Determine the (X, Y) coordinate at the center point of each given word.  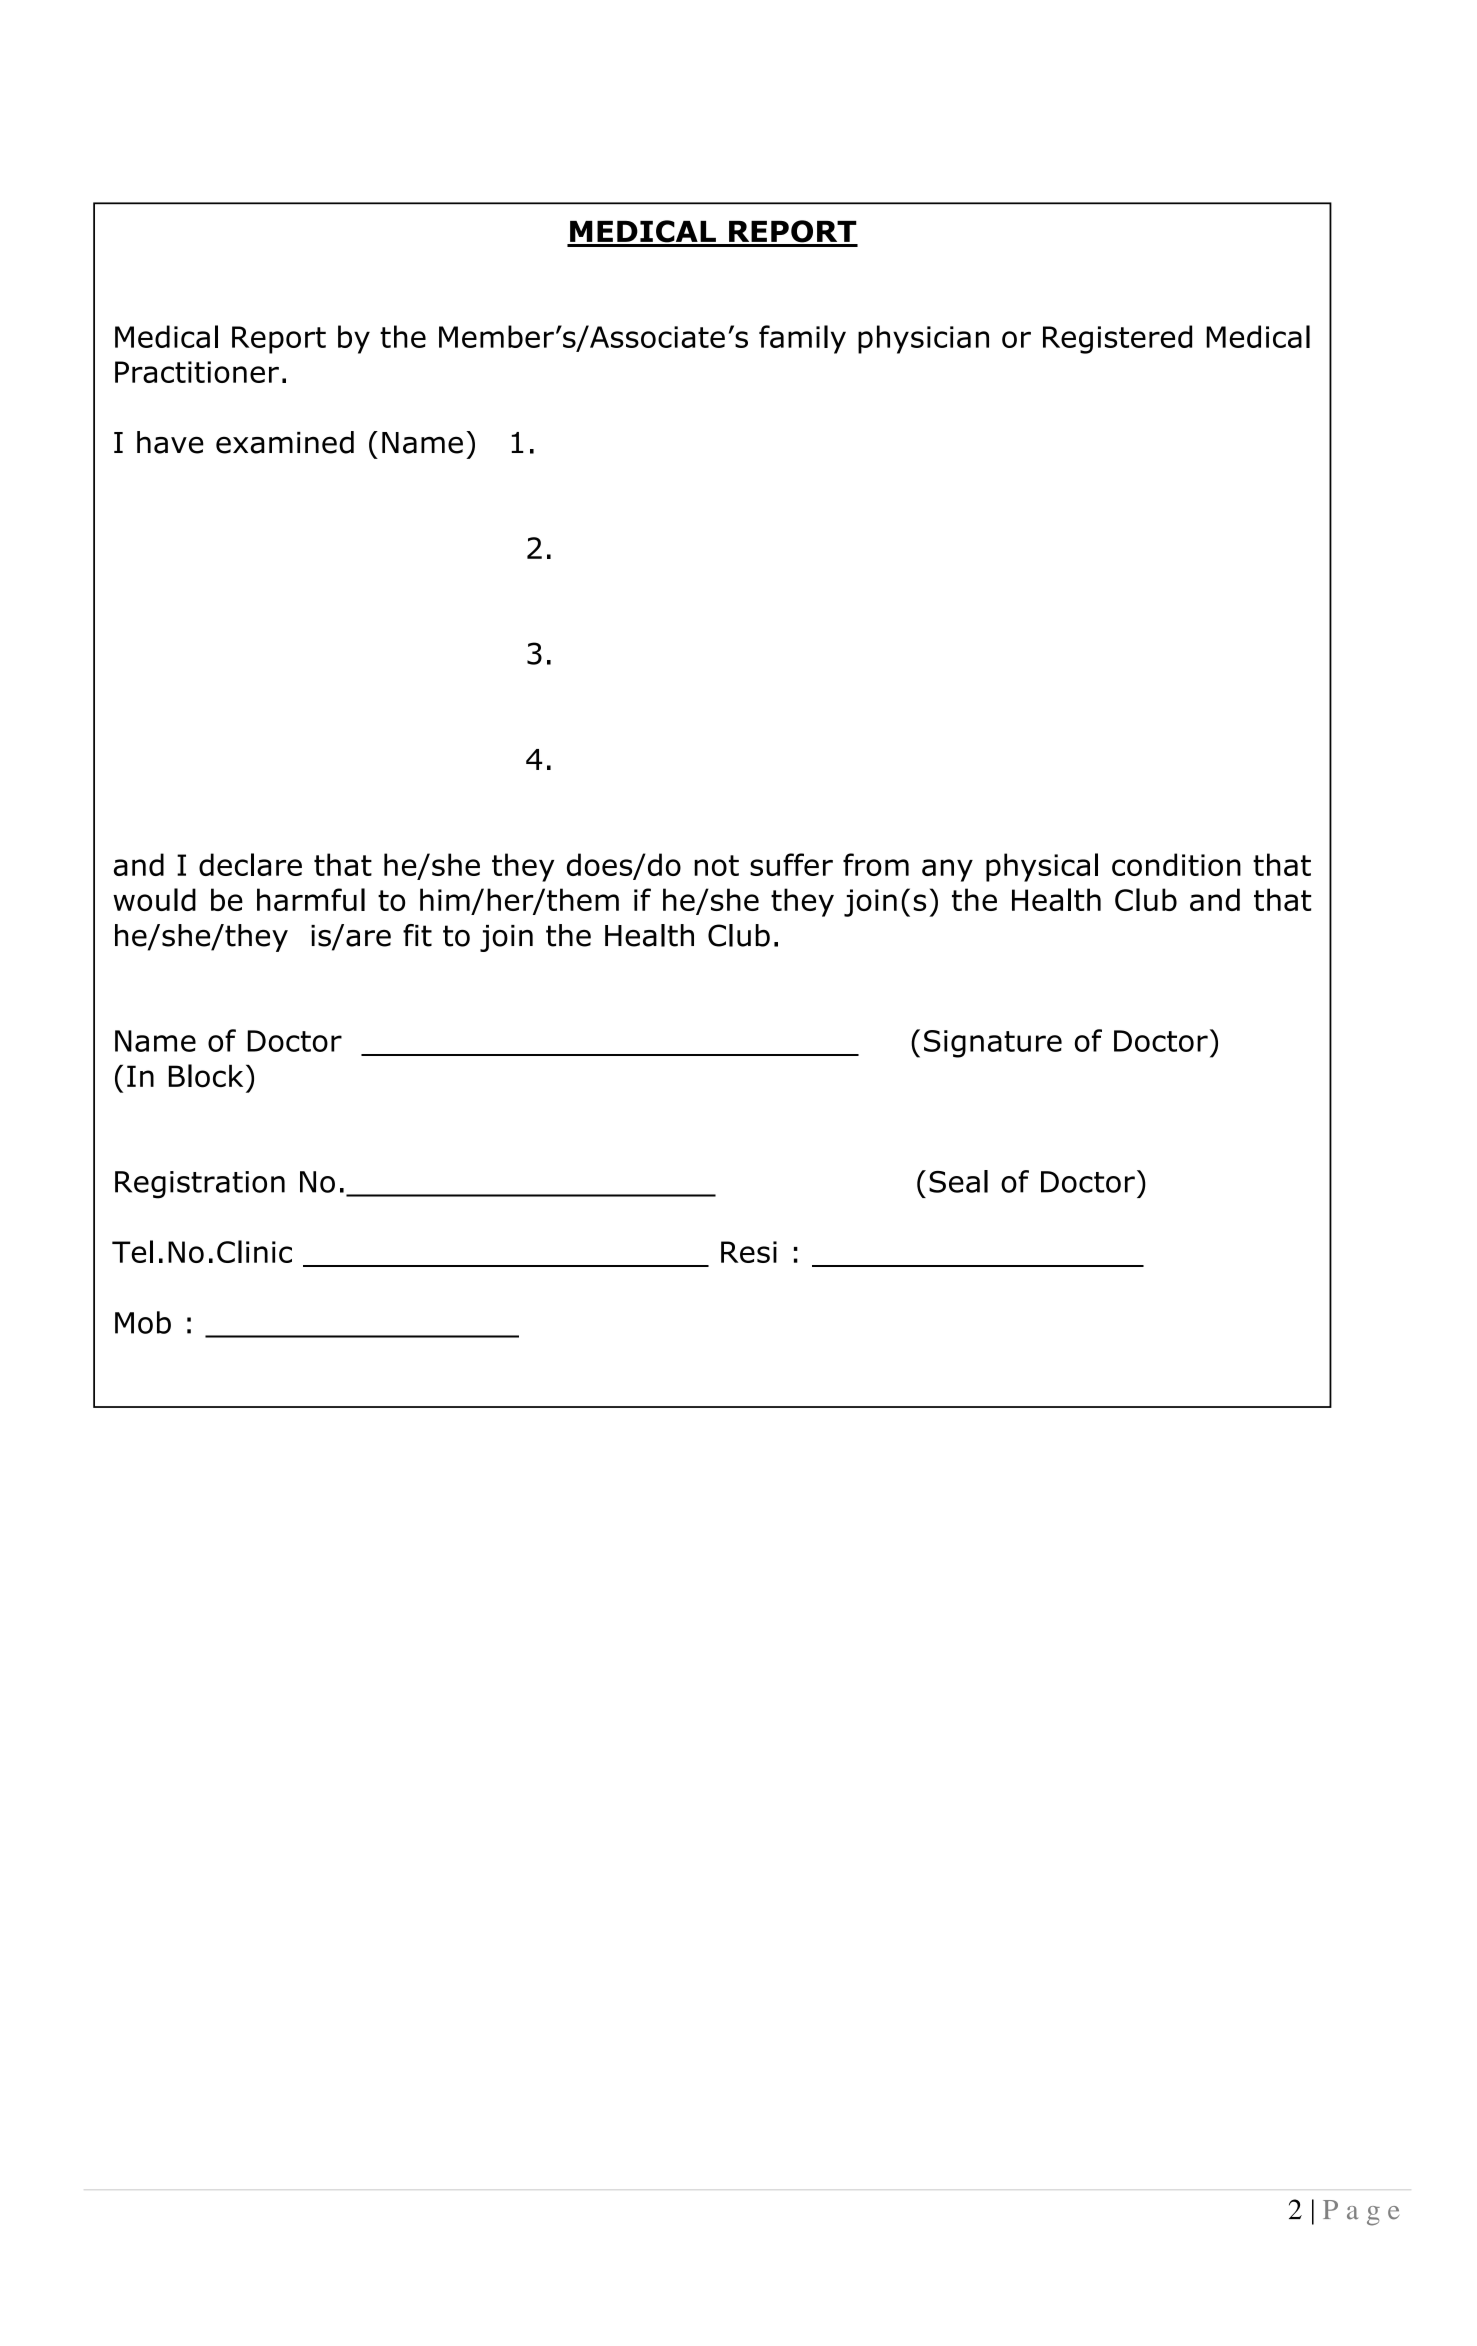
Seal (958, 1181)
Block (206, 1076)
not (716, 865)
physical (1042, 867)
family (802, 339)
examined (285, 442)
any (947, 870)
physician (923, 339)
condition (1176, 864)
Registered (1117, 339)
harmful (311, 899)
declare (250, 864)
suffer (791, 864)
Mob (143, 1322)
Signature (993, 1044)
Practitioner (197, 372)
